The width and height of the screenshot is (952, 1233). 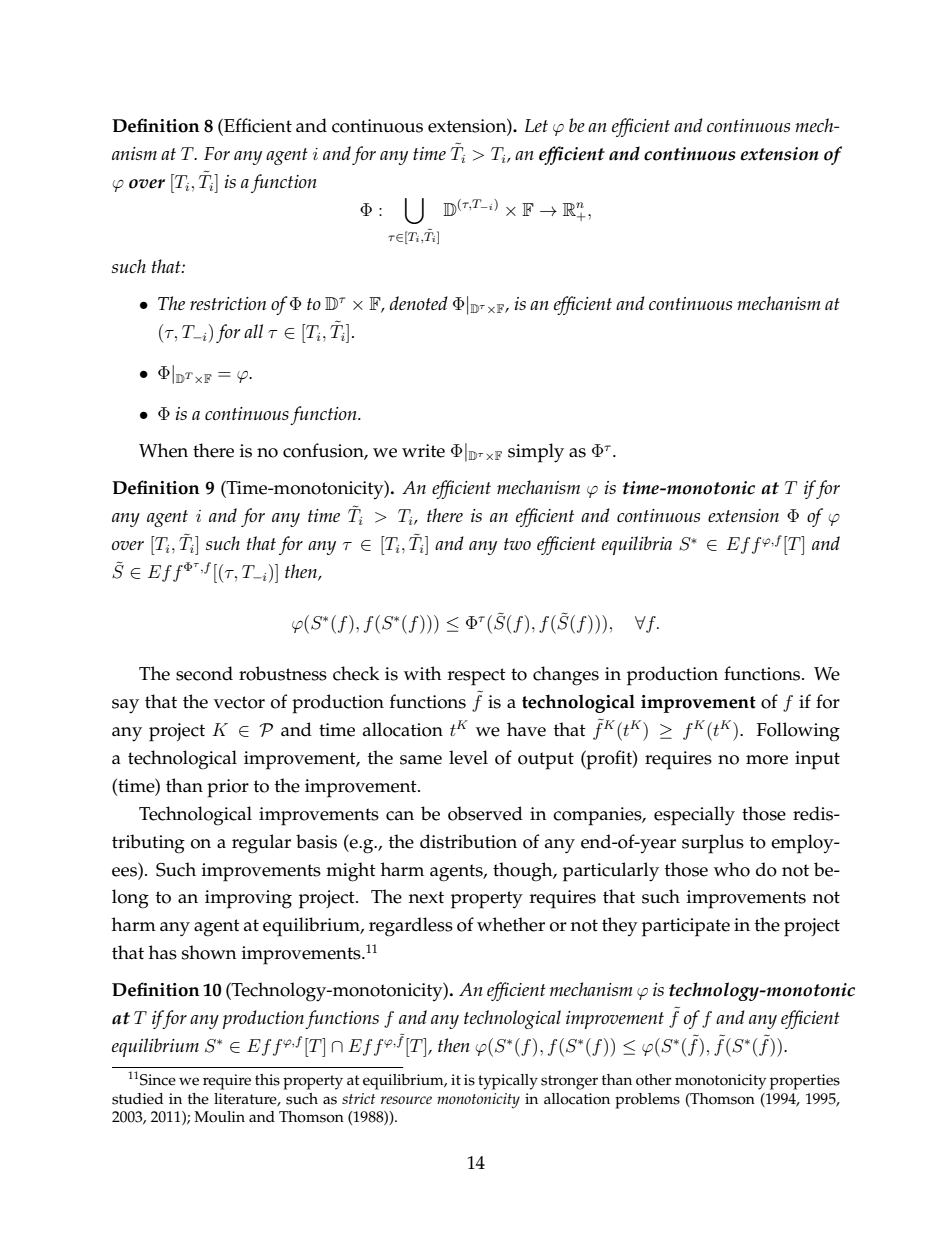 I want to click on simply, so click(x=536, y=453).
